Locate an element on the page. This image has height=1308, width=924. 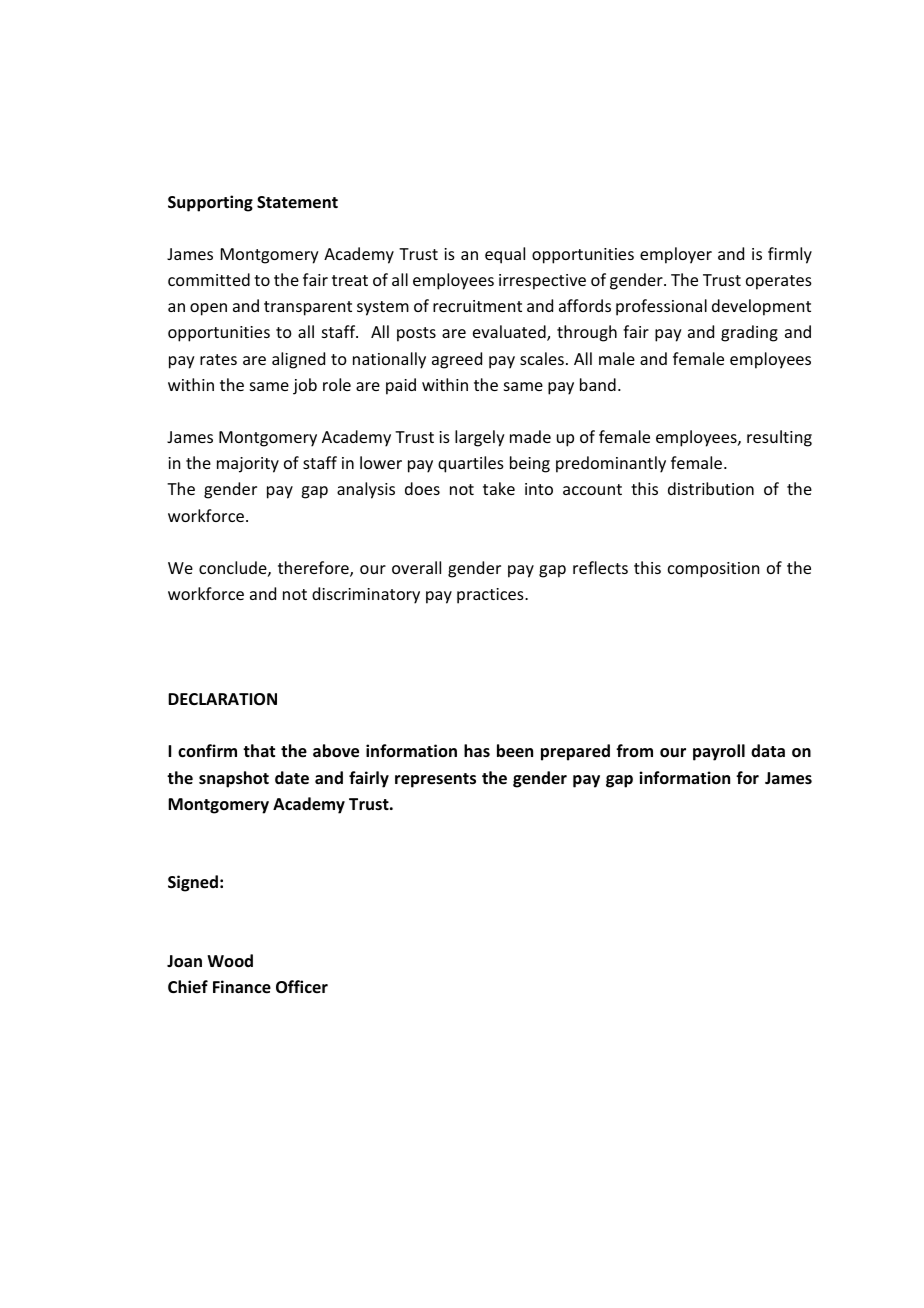
represents is located at coordinates (435, 780).
